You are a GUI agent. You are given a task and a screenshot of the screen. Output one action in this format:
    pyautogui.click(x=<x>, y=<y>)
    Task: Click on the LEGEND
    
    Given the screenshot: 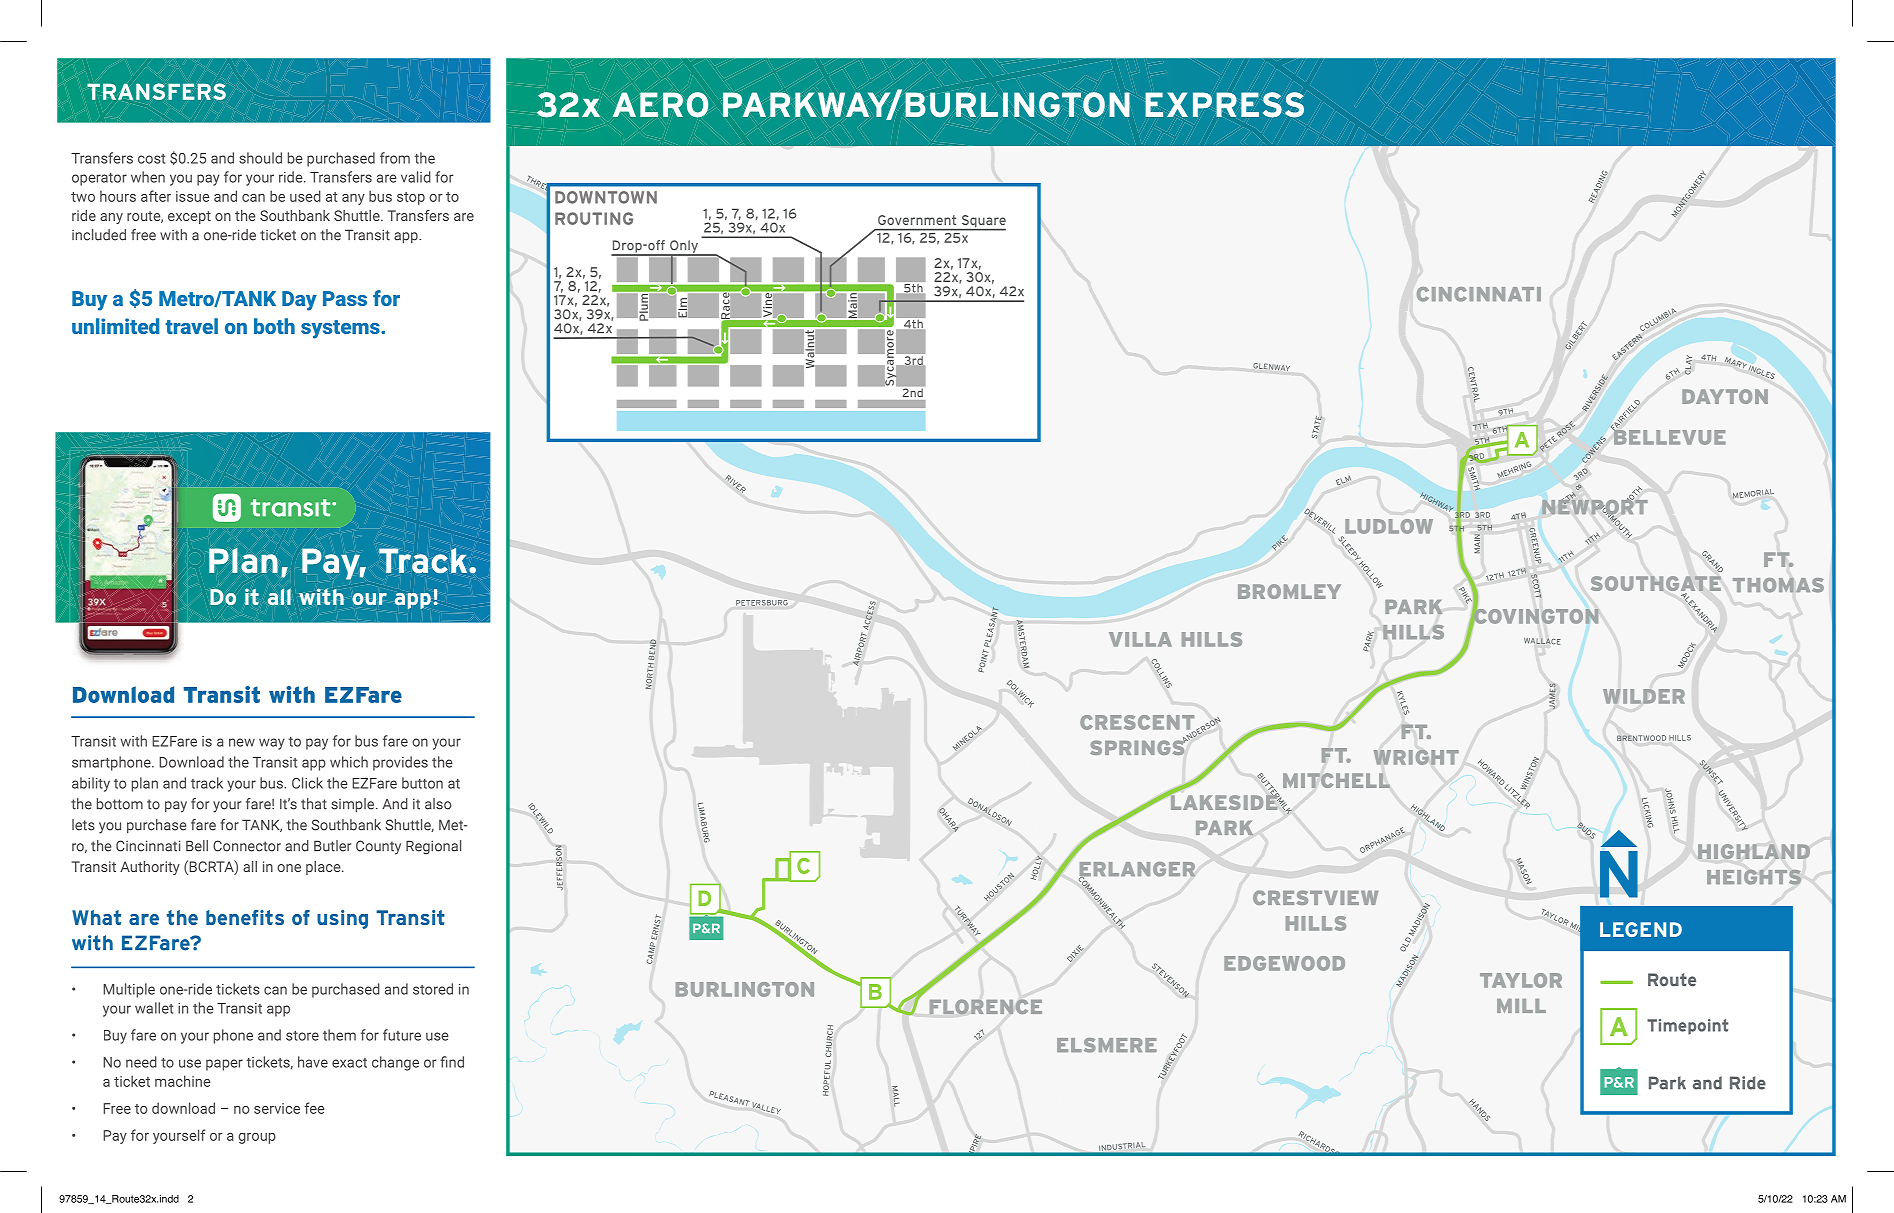 What is the action you would take?
    pyautogui.click(x=1641, y=929)
